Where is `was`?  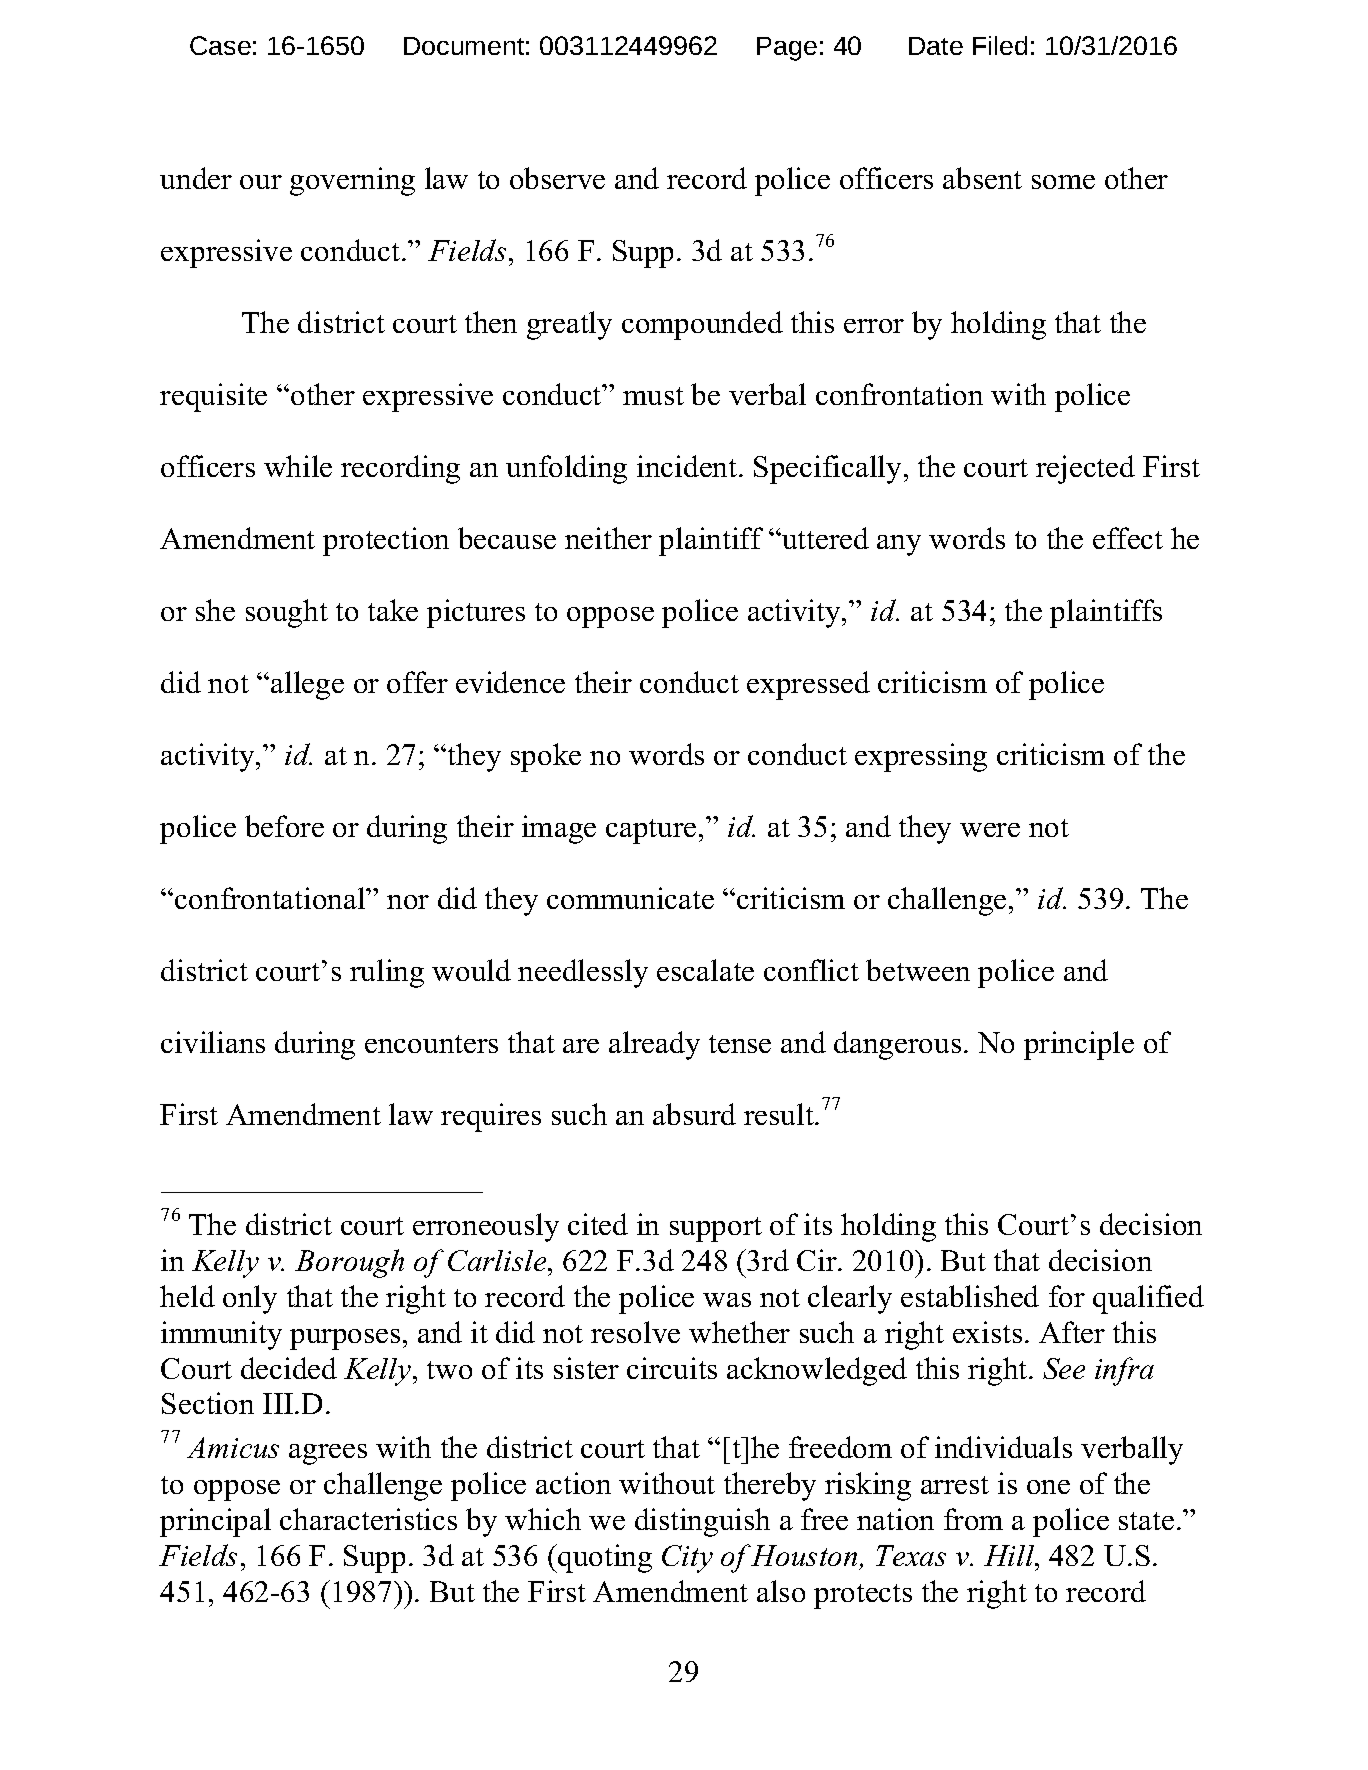 was is located at coordinates (727, 1300).
